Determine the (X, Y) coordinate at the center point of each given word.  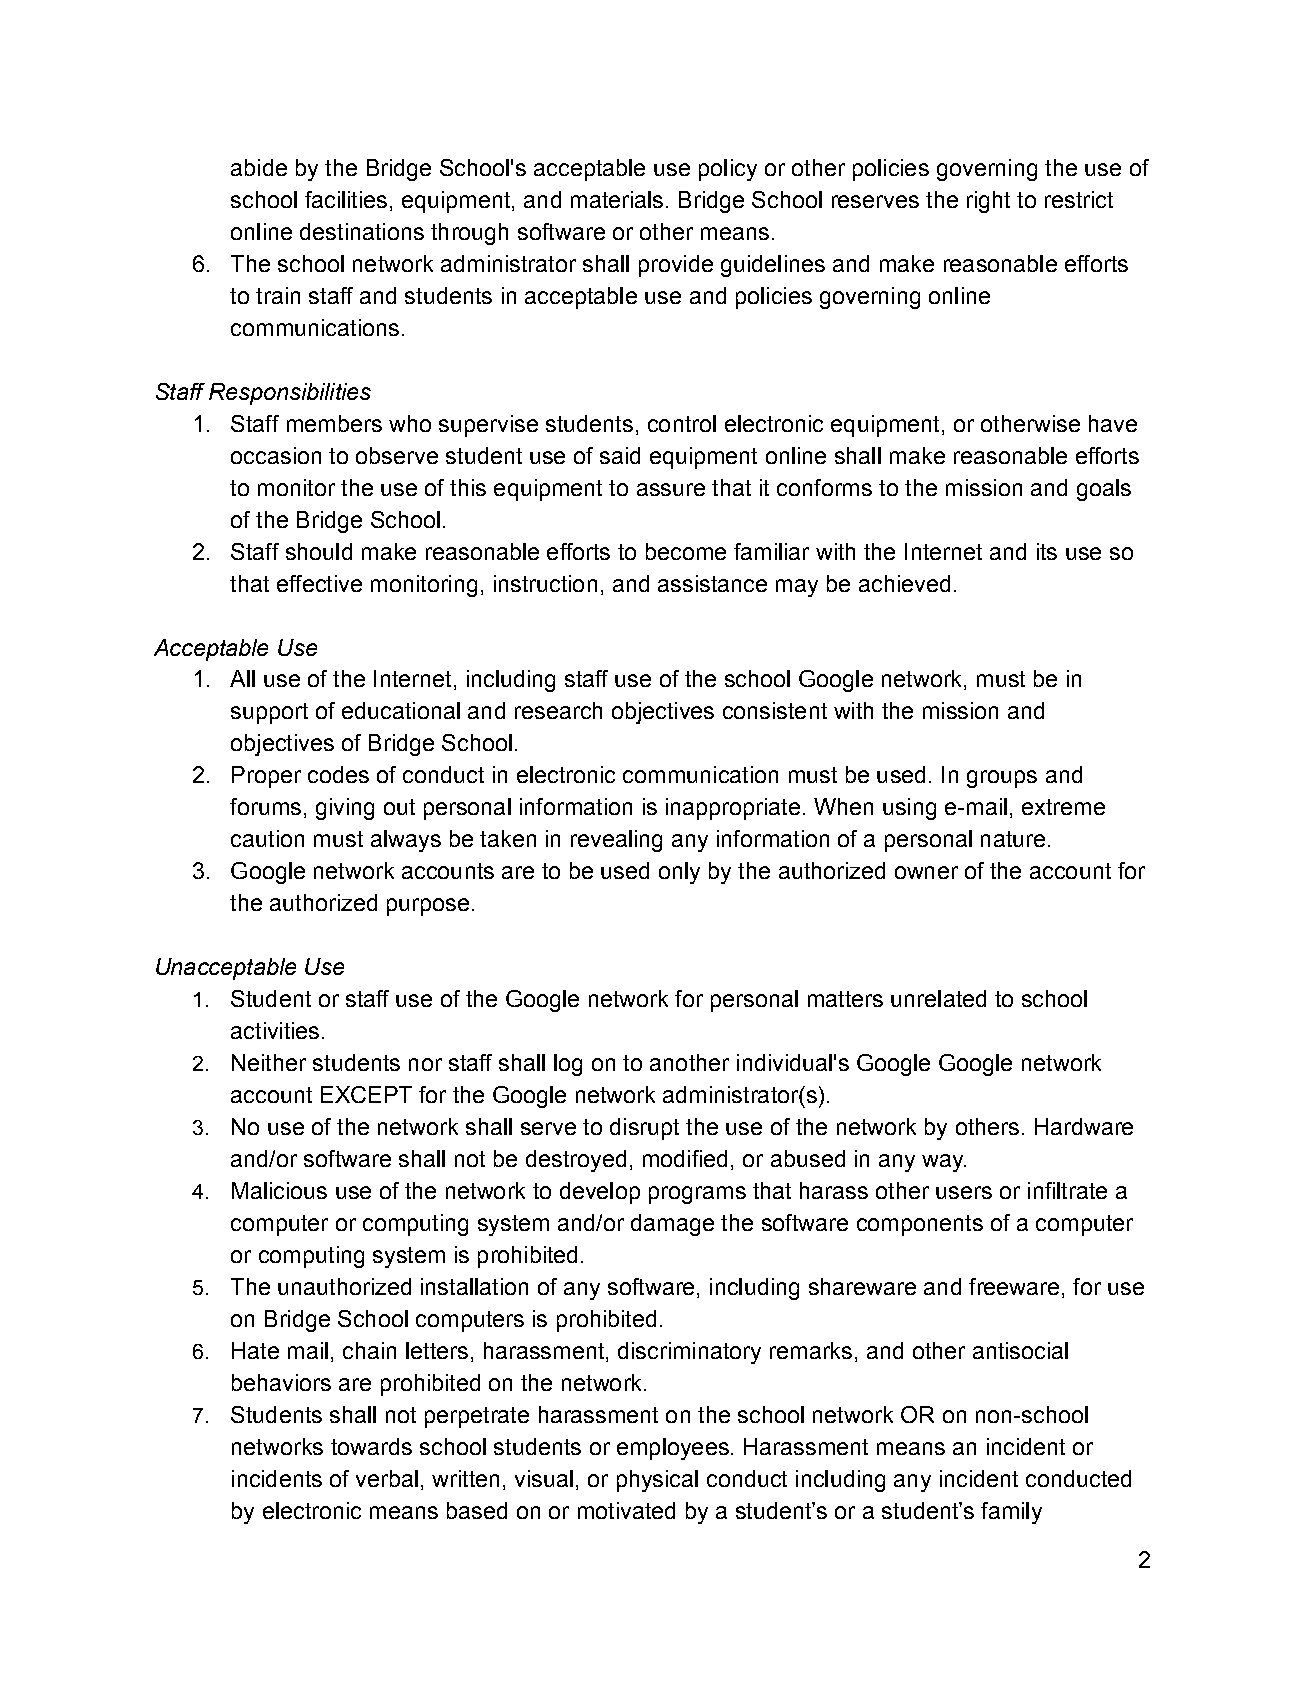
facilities (346, 199)
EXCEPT (366, 1094)
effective (319, 583)
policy (728, 170)
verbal (387, 1478)
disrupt (644, 1129)
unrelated (938, 998)
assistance (712, 583)
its (1047, 551)
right (988, 202)
